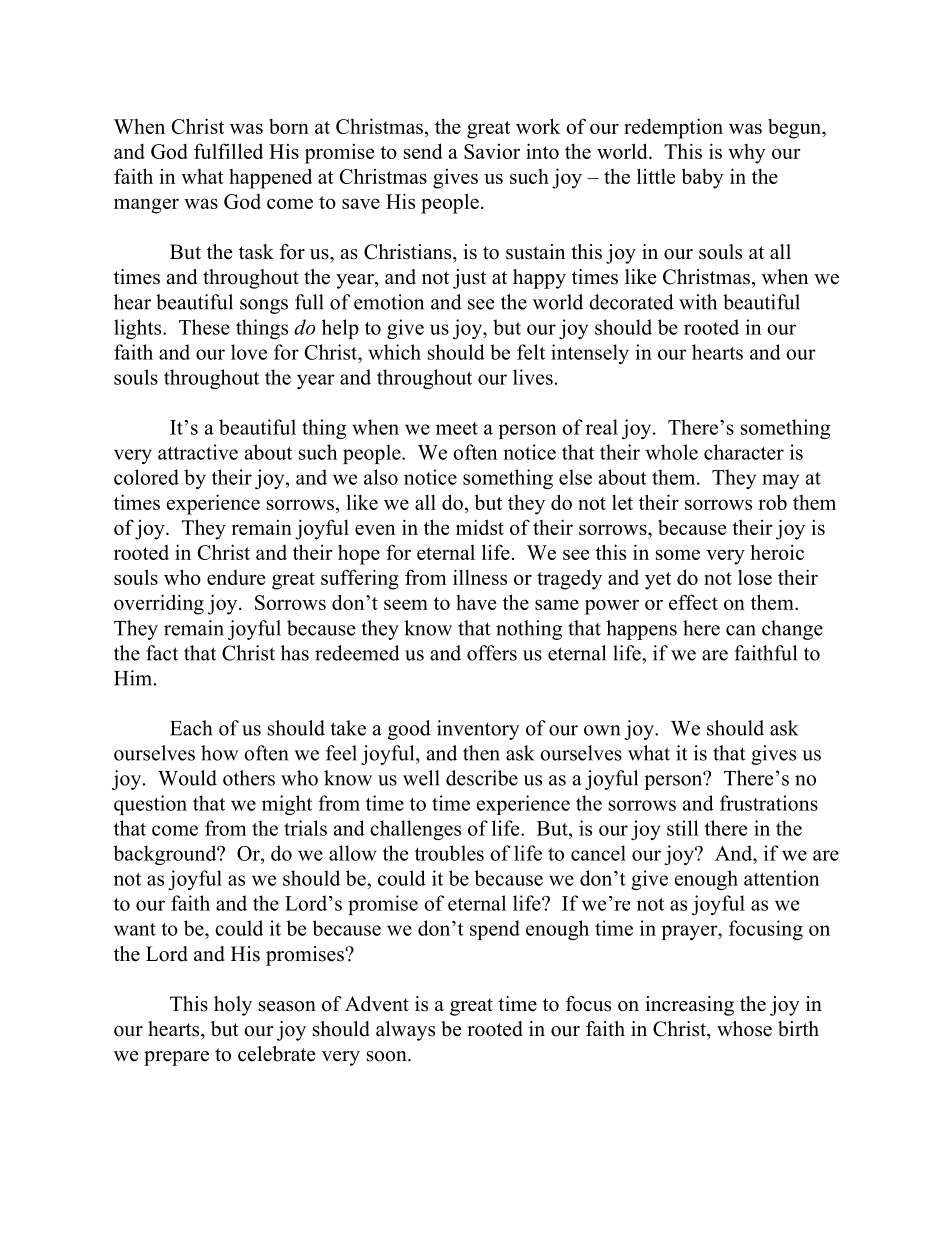 The height and width of the page is (1233, 952). Describe the element at coordinates (792, 630) in the page. I see `change` at that location.
